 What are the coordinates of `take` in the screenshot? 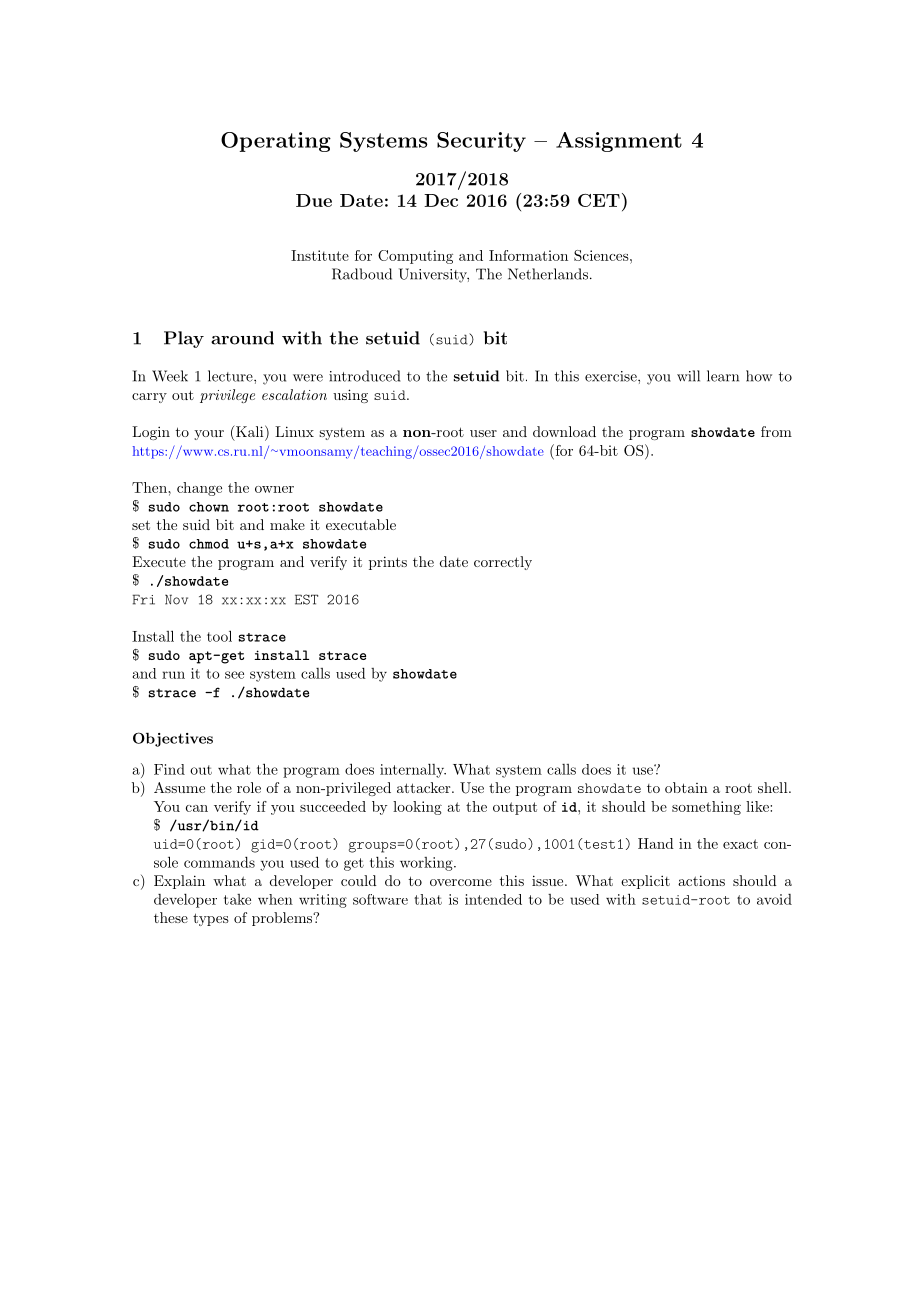 It's located at (237, 899).
